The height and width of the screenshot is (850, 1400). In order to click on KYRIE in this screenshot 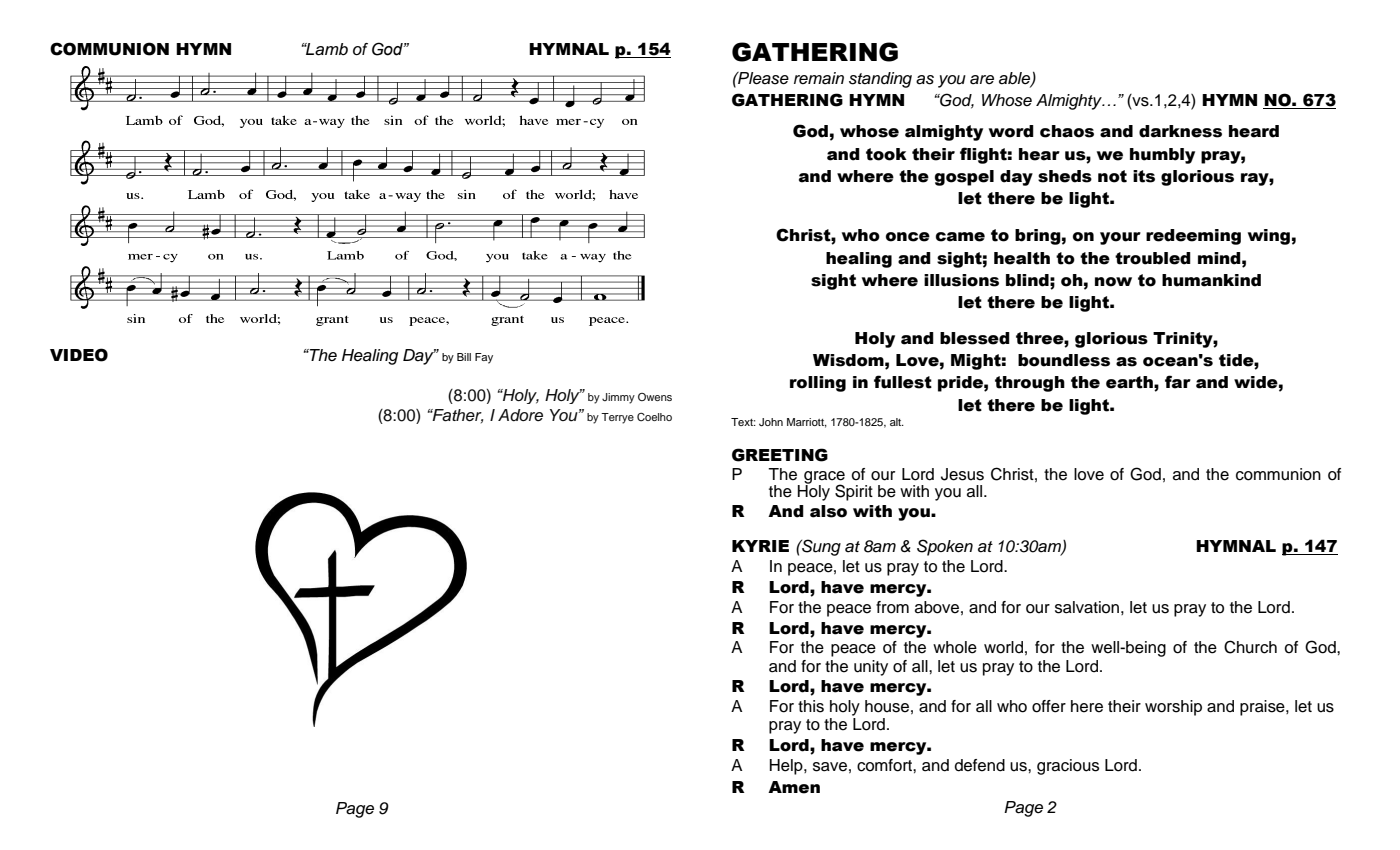, I will do `click(760, 546)`.
